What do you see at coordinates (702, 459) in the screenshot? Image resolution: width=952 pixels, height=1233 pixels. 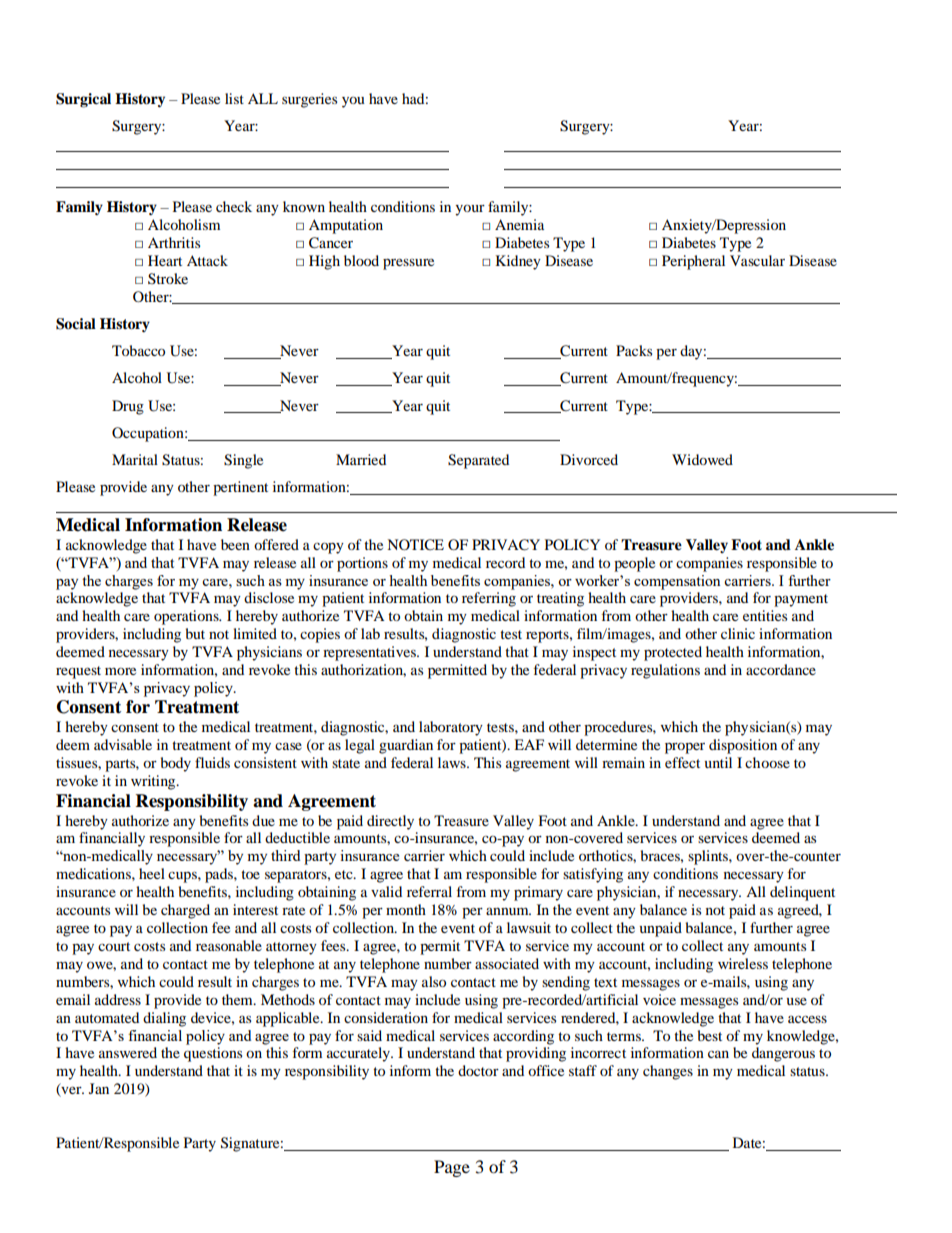 I see `Widowed` at bounding box center [702, 459].
